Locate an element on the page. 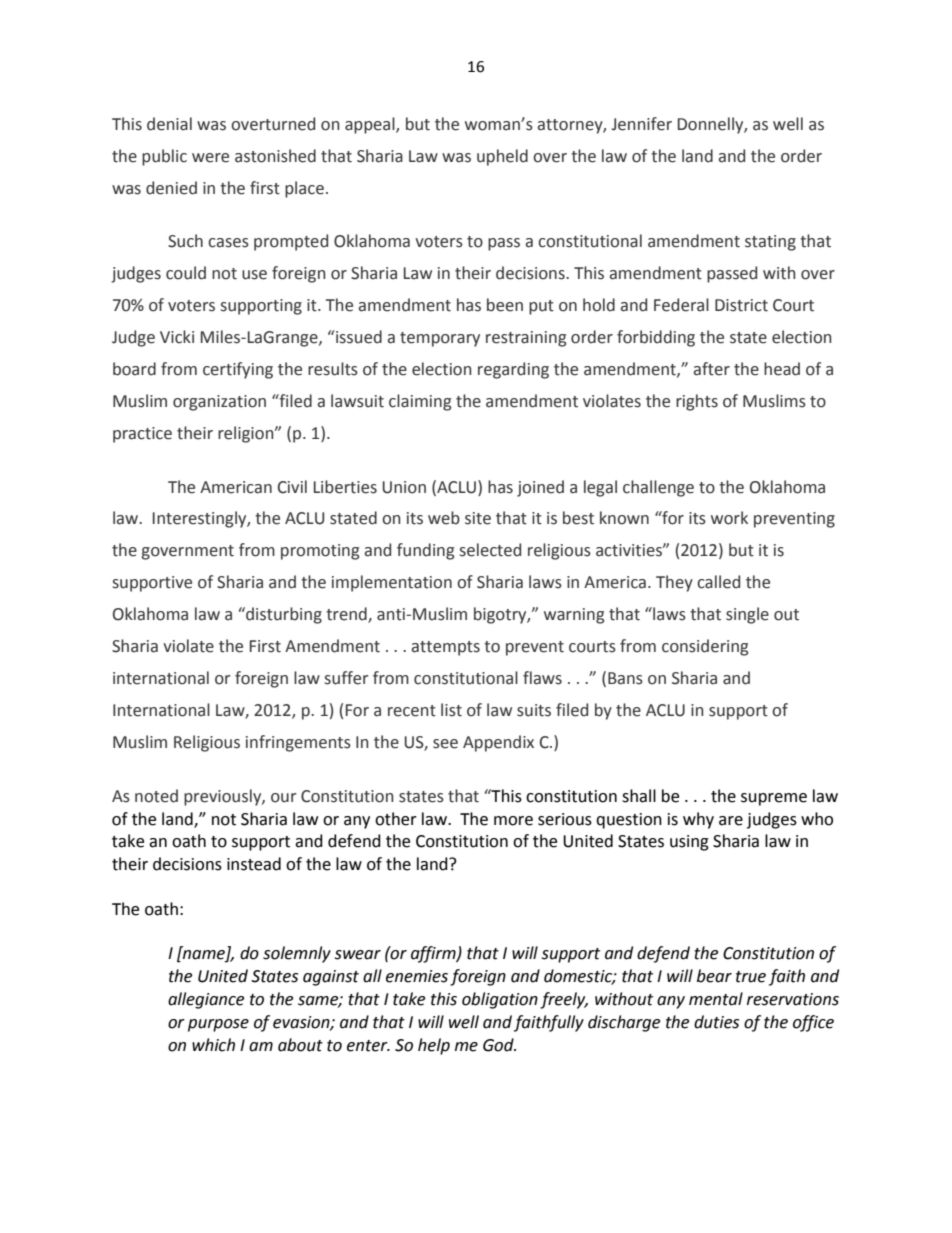  upheld is located at coordinates (502, 157).
